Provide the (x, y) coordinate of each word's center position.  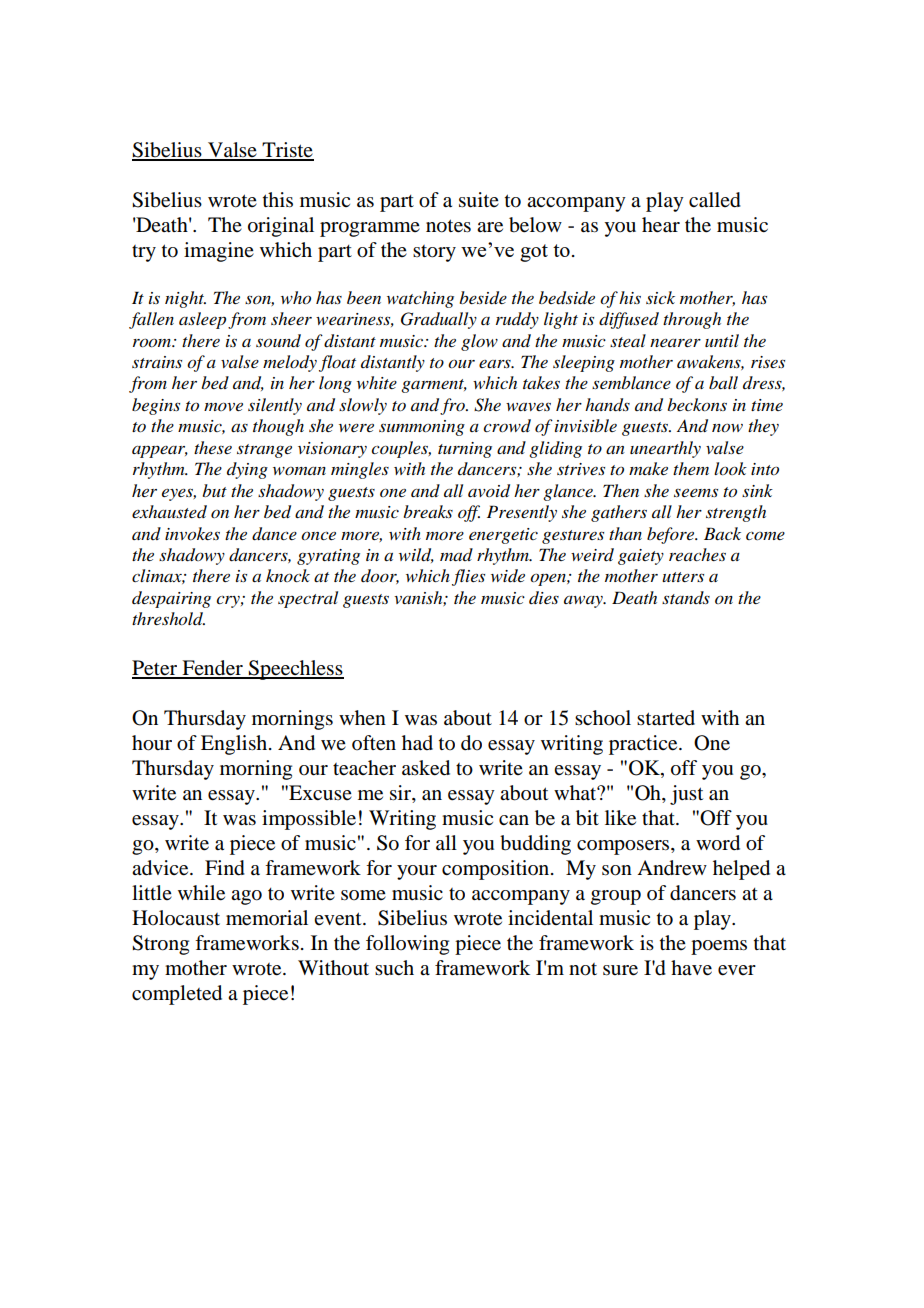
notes (448, 226)
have (691, 968)
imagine (219, 252)
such (394, 968)
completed (177, 995)
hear (661, 225)
